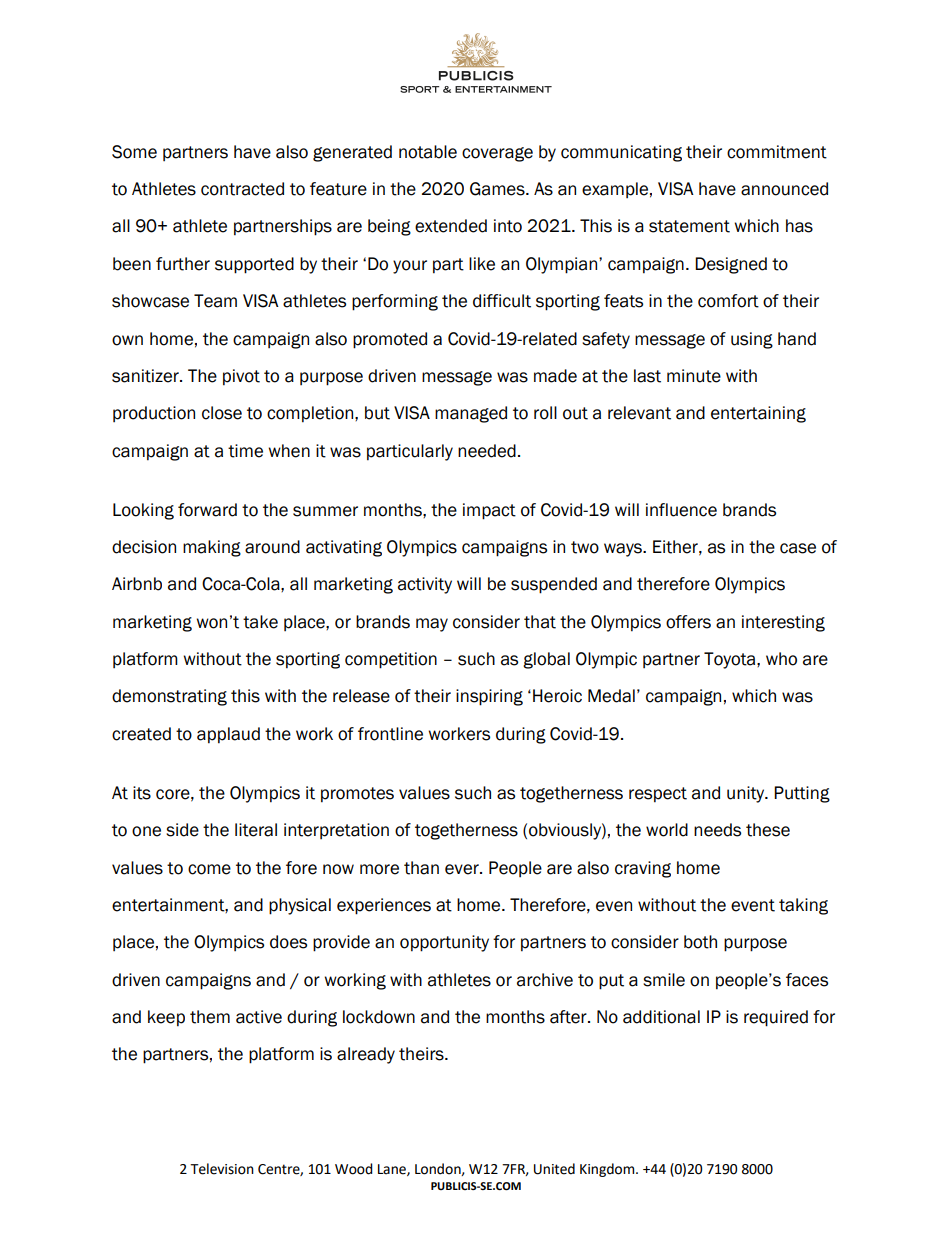 Image resolution: width=952 pixels, height=1233 pixels. What do you see at coordinates (498, 189) in the page?
I see `Games` at bounding box center [498, 189].
